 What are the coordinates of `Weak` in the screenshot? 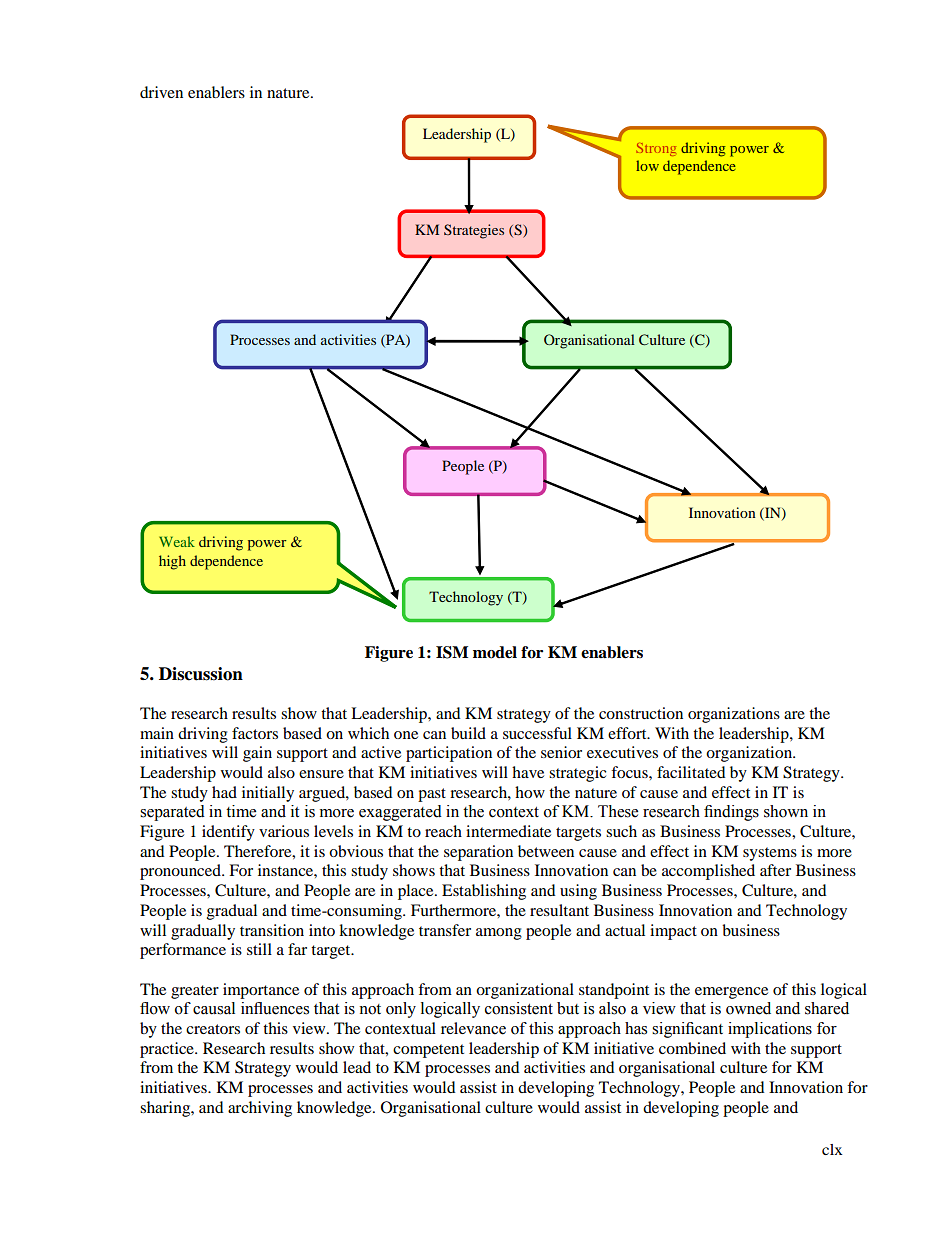 It's located at (177, 541).
